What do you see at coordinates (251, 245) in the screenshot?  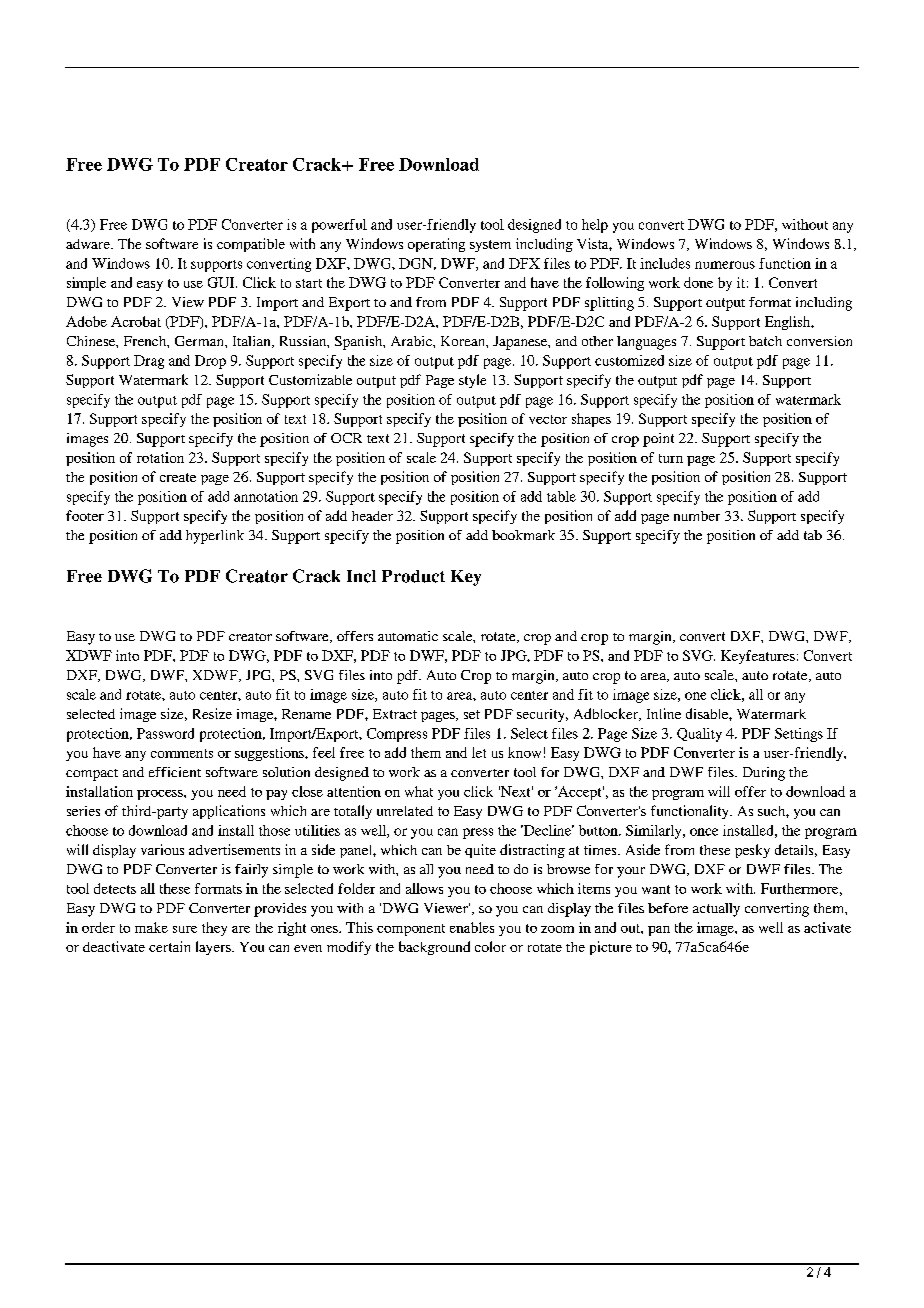 I see `compatible` at bounding box center [251, 245].
